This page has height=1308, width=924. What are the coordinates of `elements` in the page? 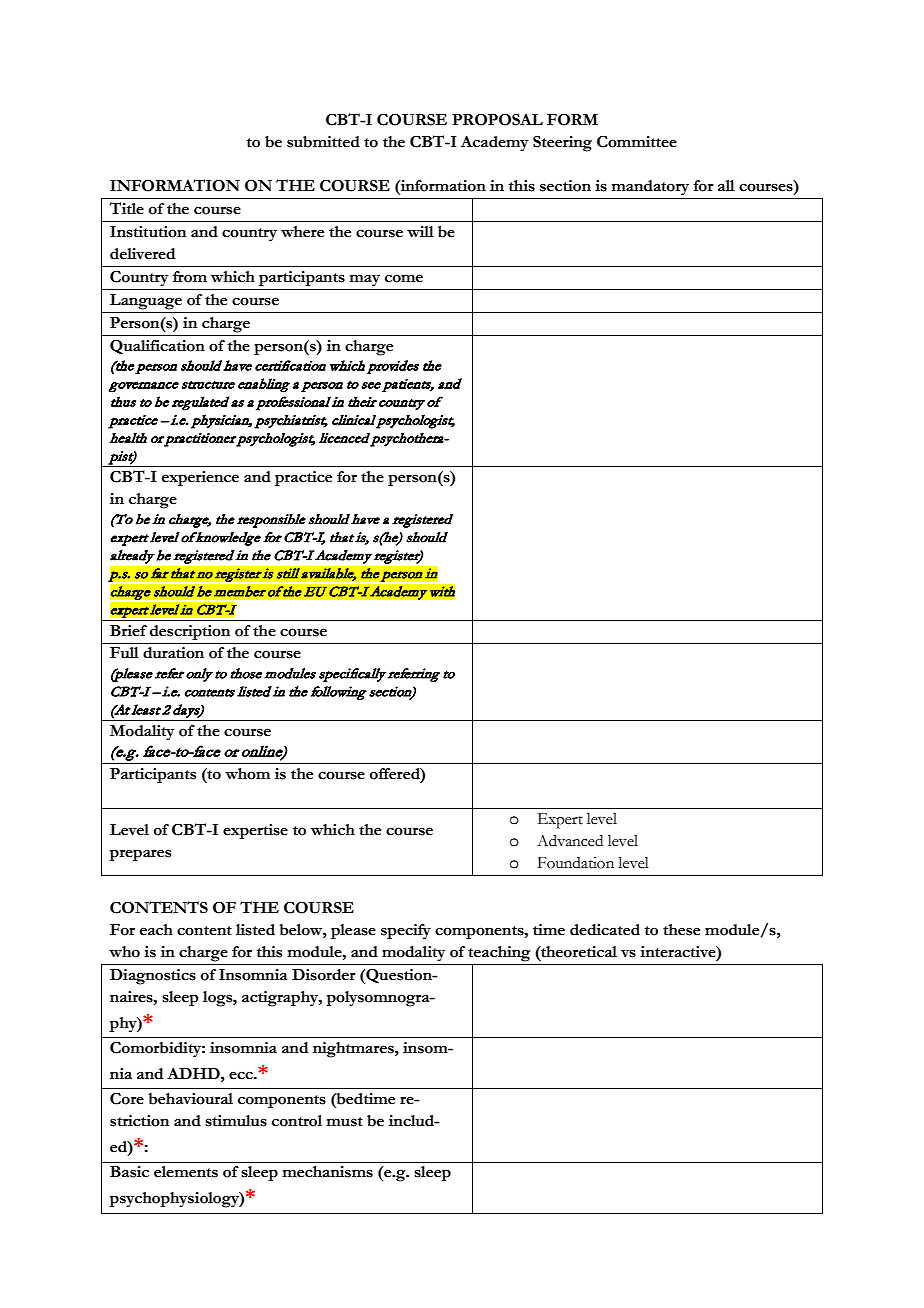 It's located at (186, 1172).
